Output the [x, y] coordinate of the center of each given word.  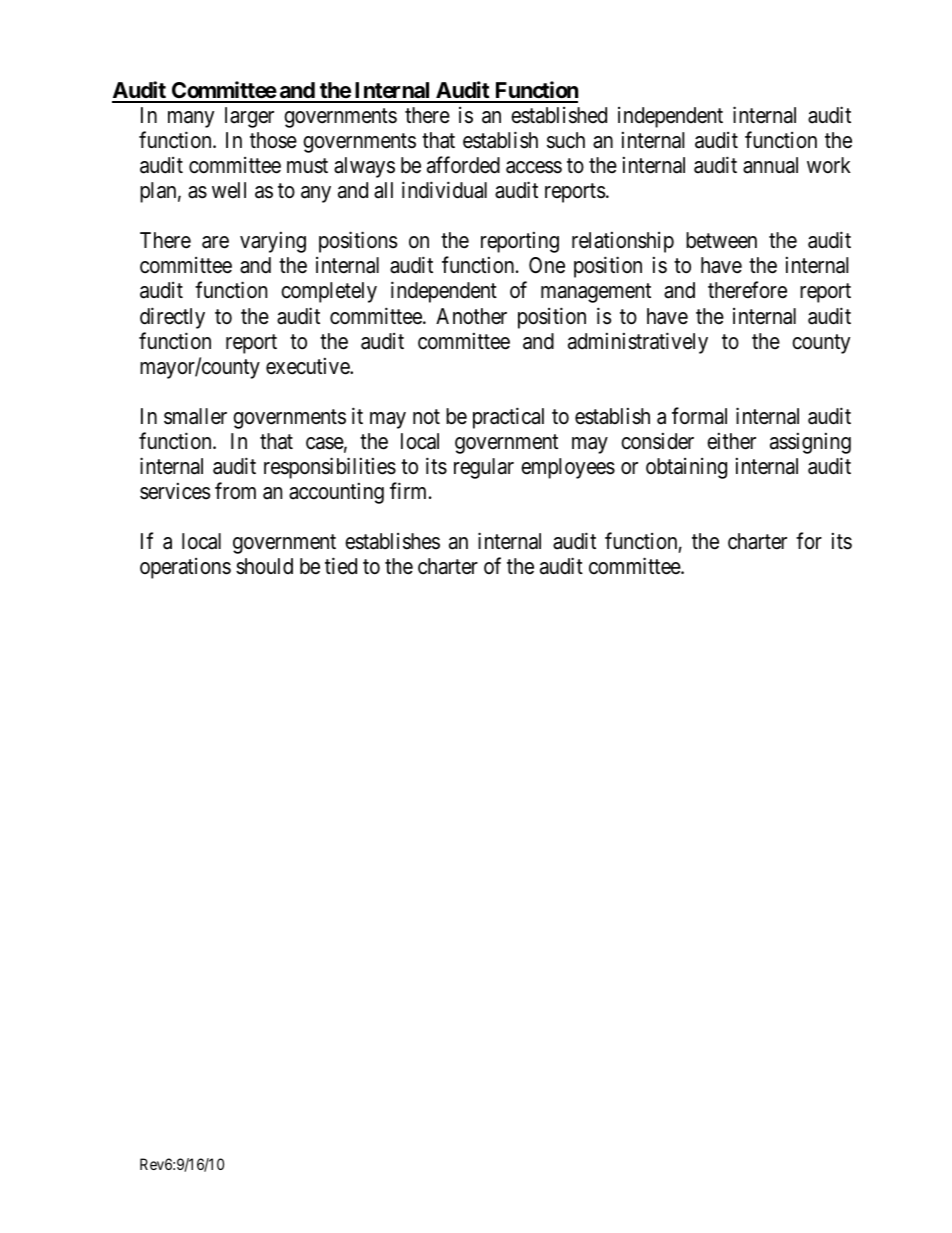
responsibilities [330, 468]
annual [770, 165]
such [566, 140]
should [264, 566]
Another [471, 316]
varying [273, 242]
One [547, 265]
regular [484, 468]
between [721, 240]
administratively [638, 343]
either [731, 441]
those [273, 140]
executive [308, 366]
